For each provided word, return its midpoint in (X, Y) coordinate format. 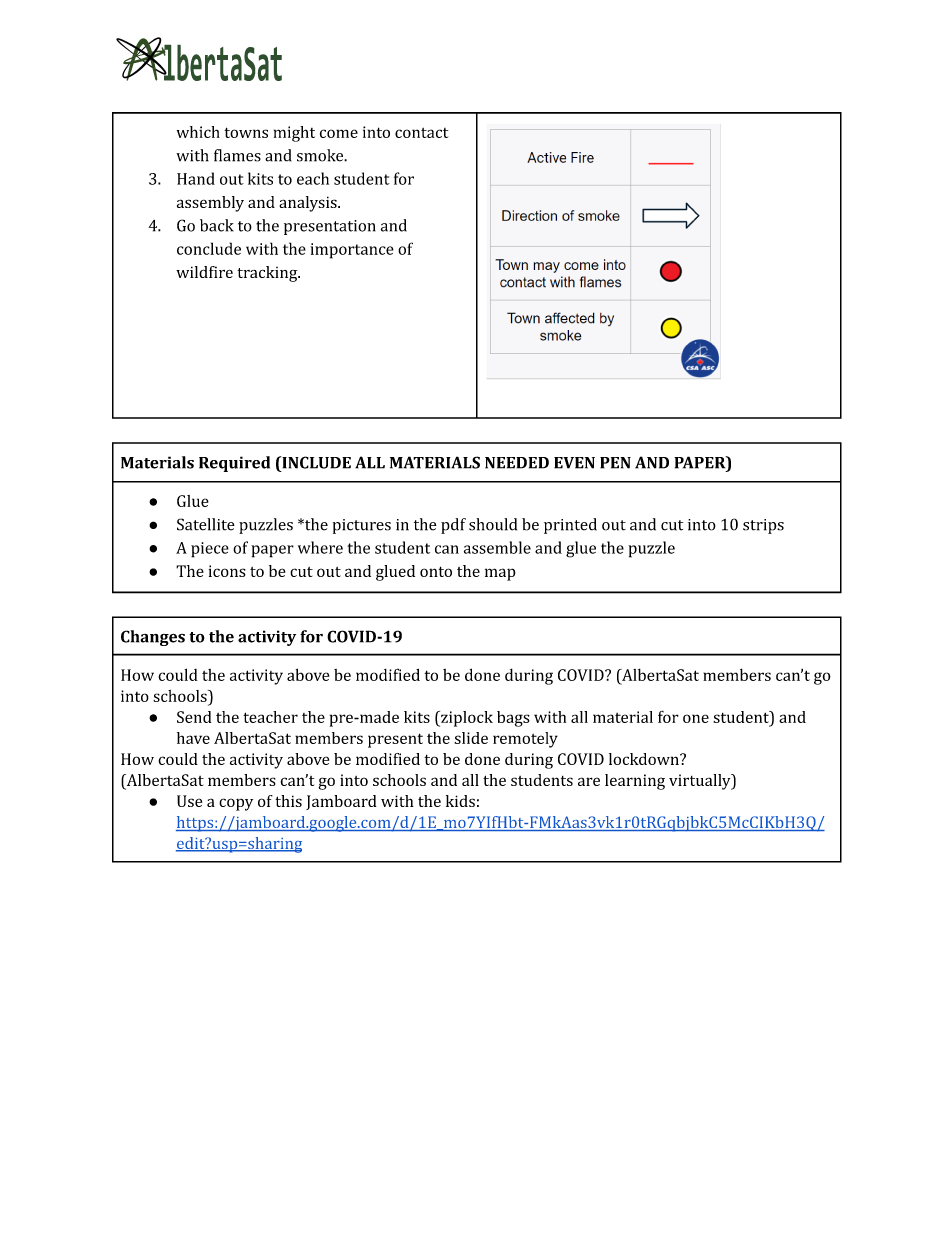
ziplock (466, 719)
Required (234, 464)
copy (236, 804)
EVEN (574, 463)
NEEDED (517, 463)
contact (421, 133)
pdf (453, 526)
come (339, 133)
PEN (615, 463)
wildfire (204, 272)
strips (763, 526)
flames (237, 155)
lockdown (645, 759)
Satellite (206, 524)
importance (352, 251)
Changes (153, 638)
